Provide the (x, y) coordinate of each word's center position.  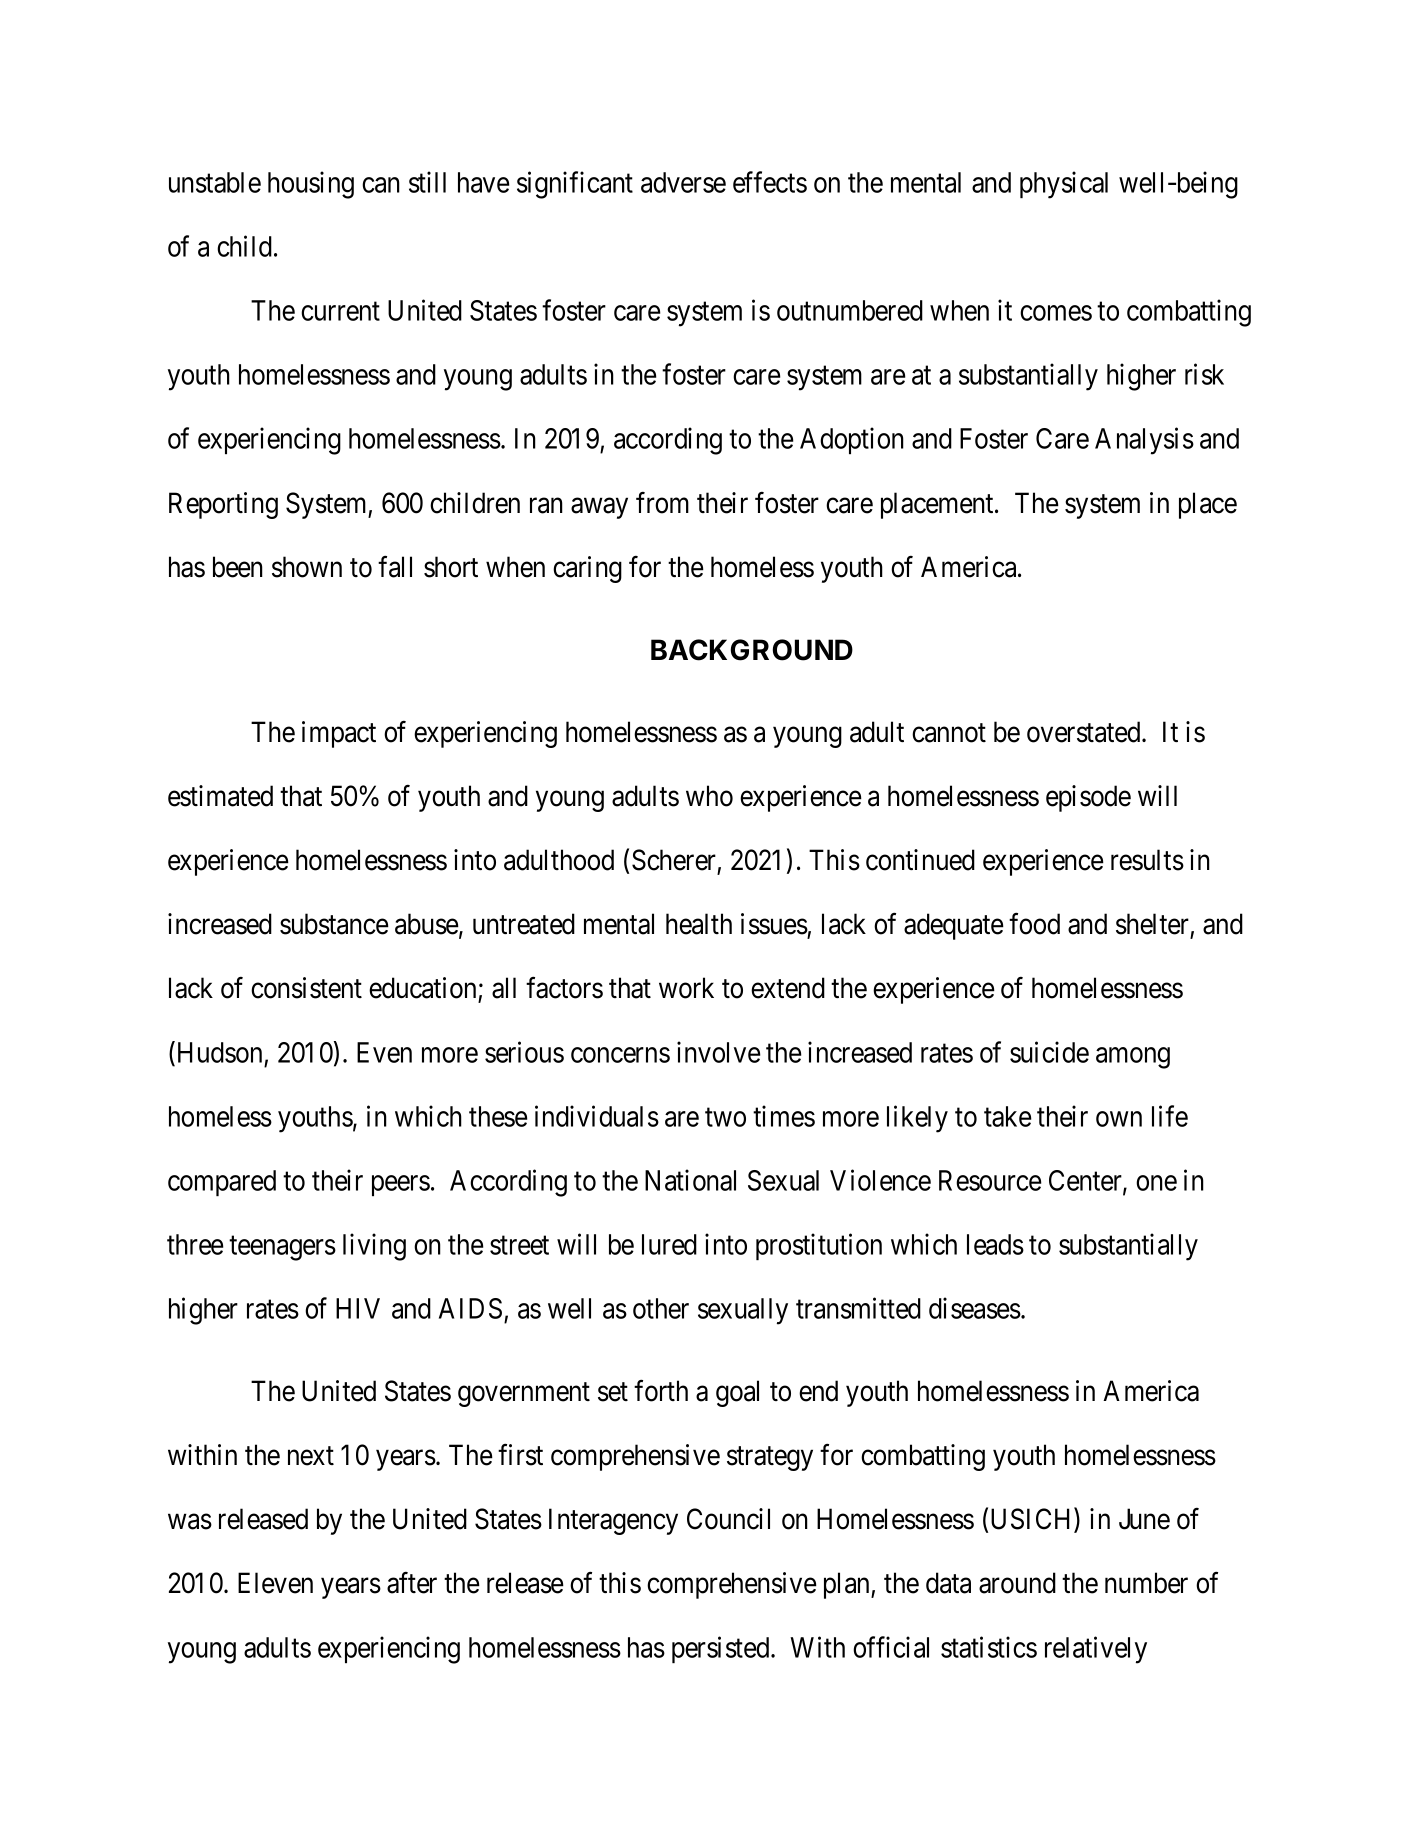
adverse (683, 182)
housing (311, 185)
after (412, 1583)
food (1034, 924)
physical (1064, 185)
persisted (722, 1649)
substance (334, 924)
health (699, 924)
